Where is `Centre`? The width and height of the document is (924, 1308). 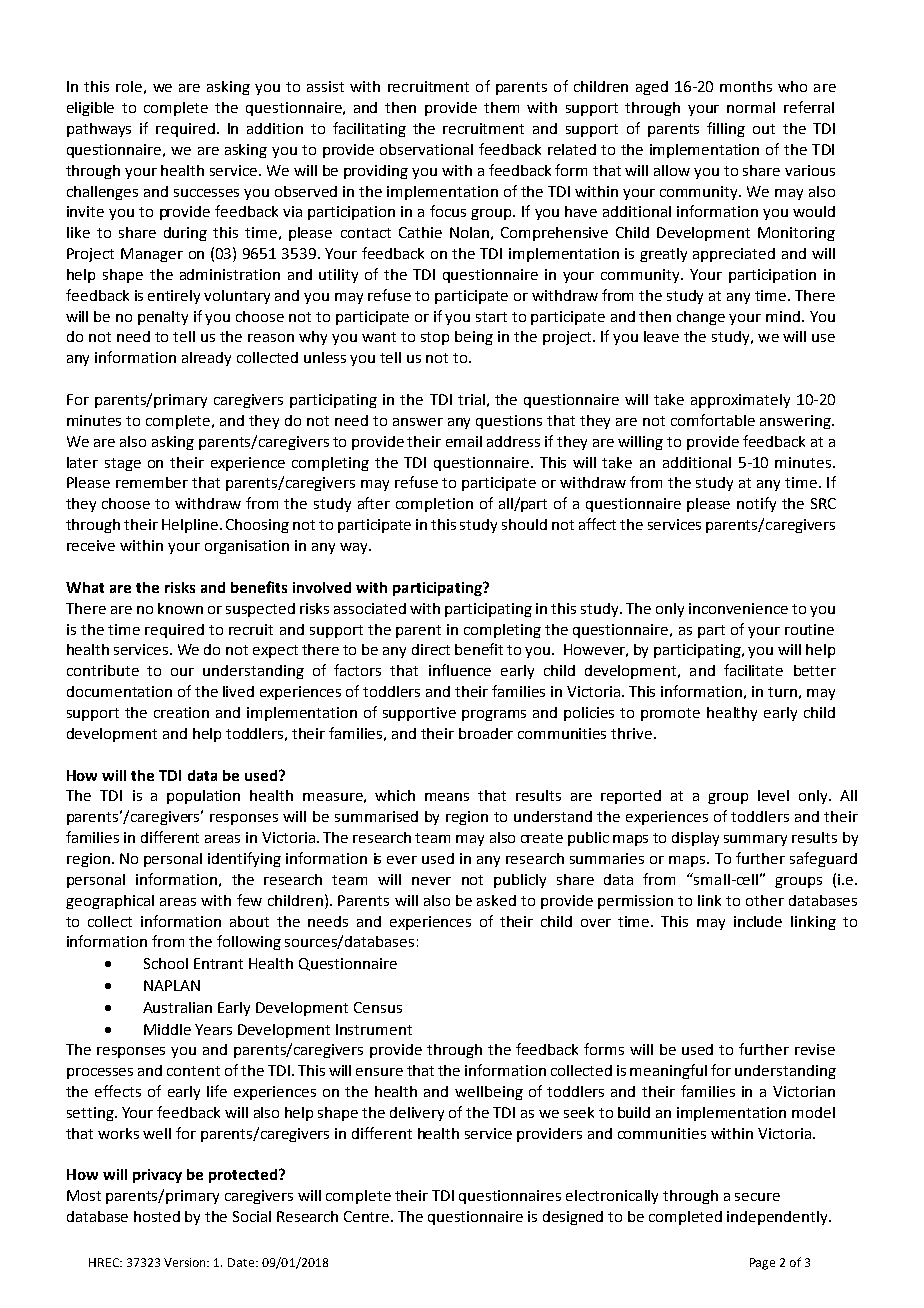 Centre is located at coordinates (368, 1216).
